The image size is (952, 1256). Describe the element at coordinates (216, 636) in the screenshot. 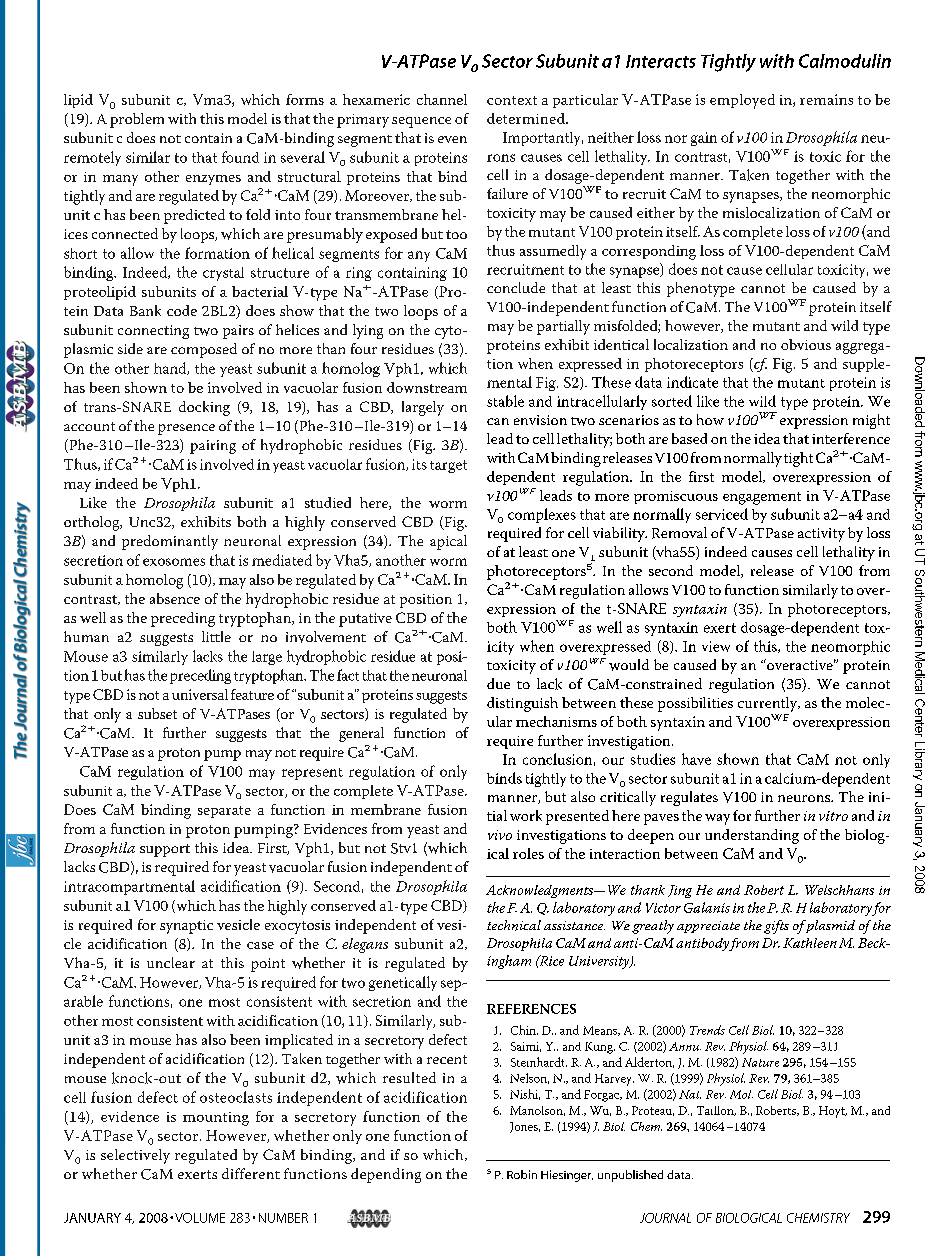

I see `little` at that location.
